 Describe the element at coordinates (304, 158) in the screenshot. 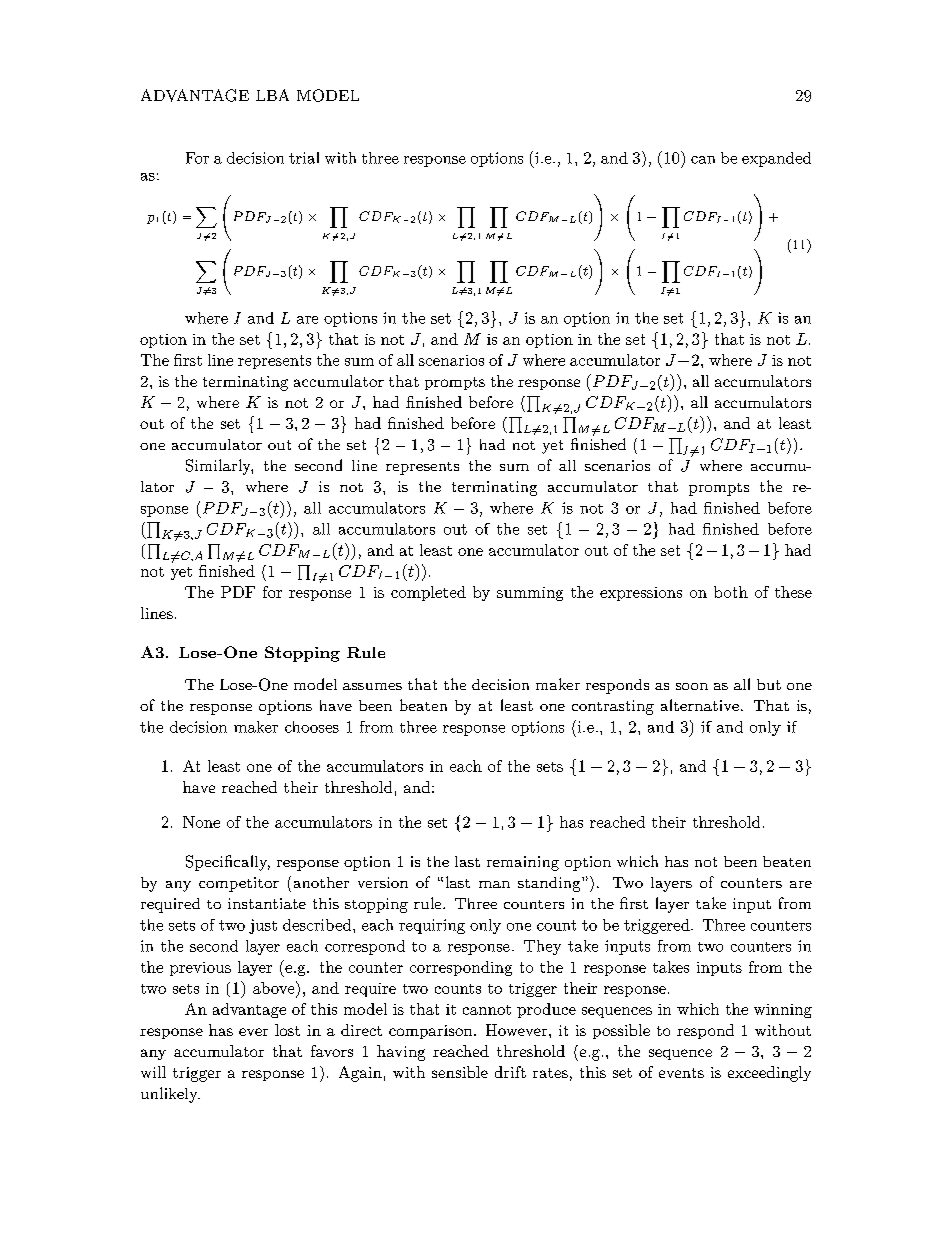

I see `trial` at that location.
